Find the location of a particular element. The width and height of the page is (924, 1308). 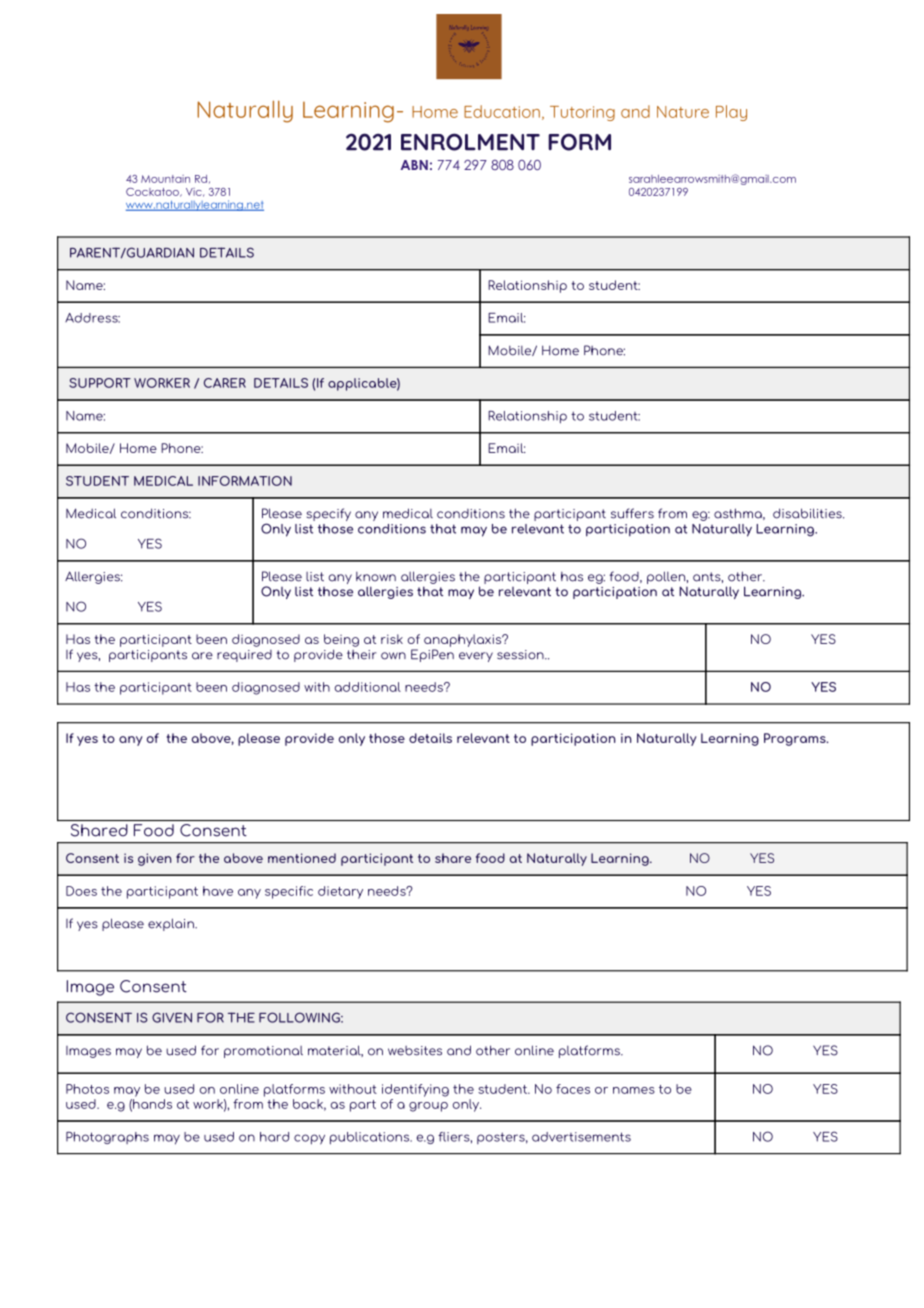

Play is located at coordinates (731, 113).
